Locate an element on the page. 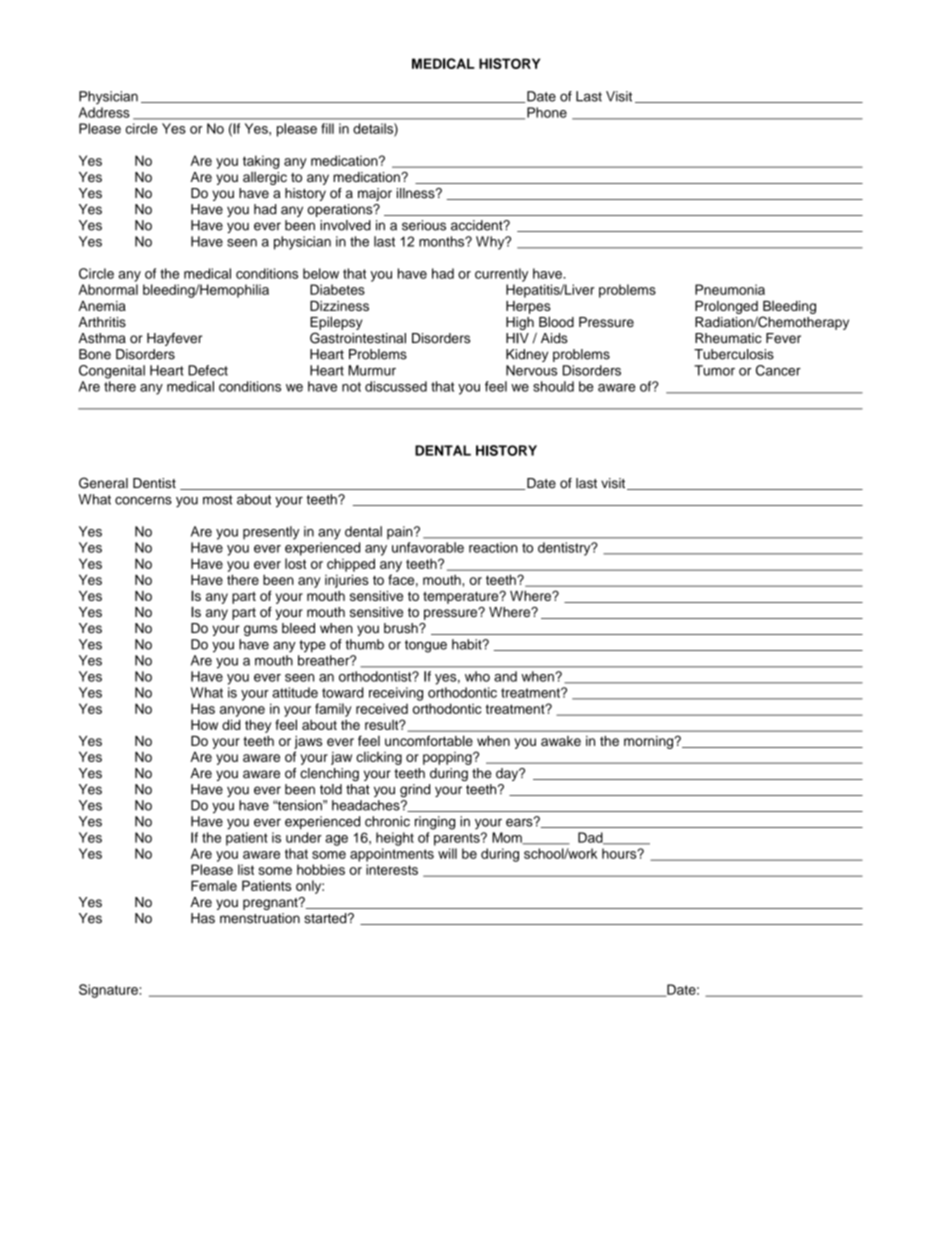 The height and width of the page is (1233, 952). Pneumonia is located at coordinates (730, 289).
